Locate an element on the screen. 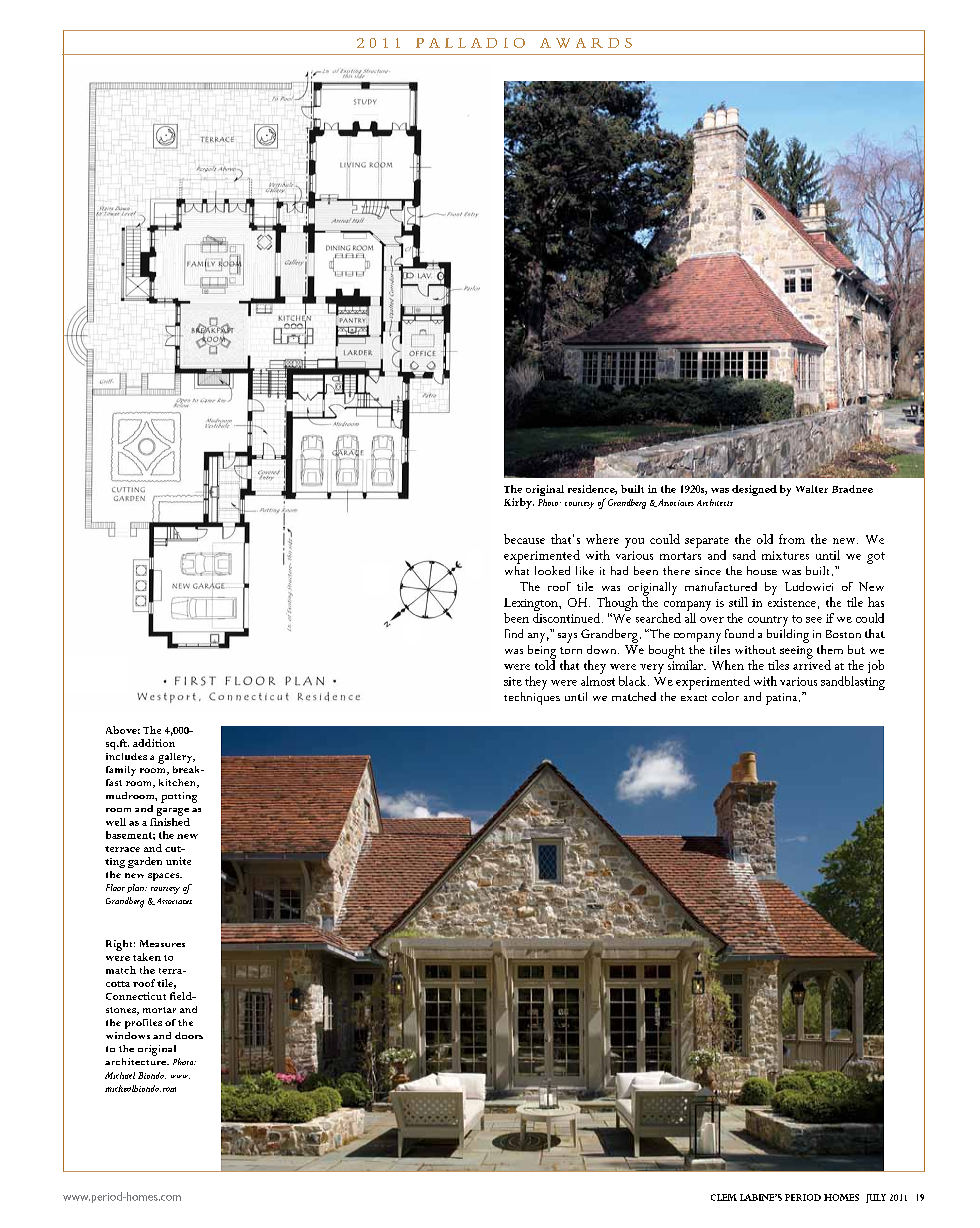  because is located at coordinates (524, 539).
